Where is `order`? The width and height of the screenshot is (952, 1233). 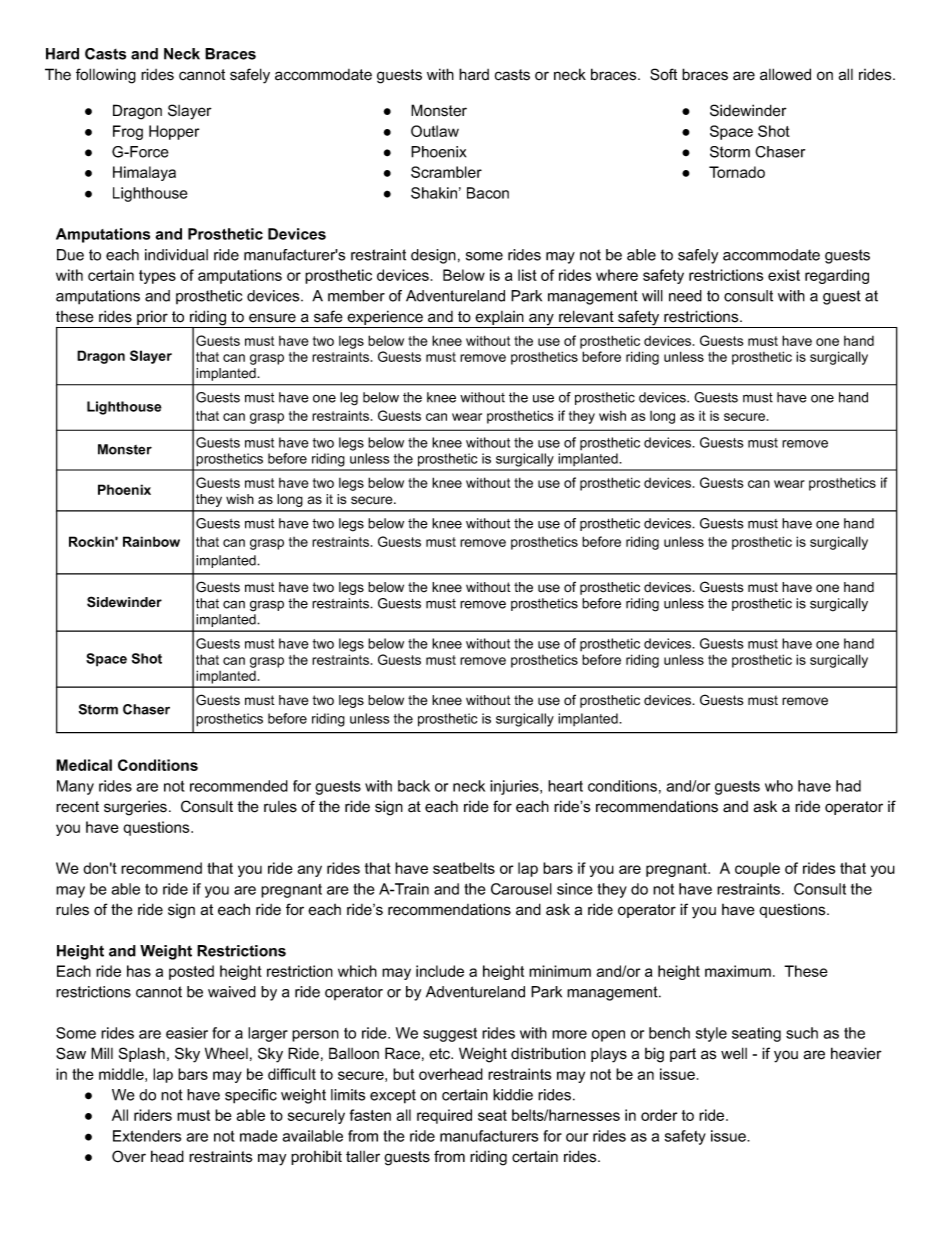
order is located at coordinates (659, 1115).
